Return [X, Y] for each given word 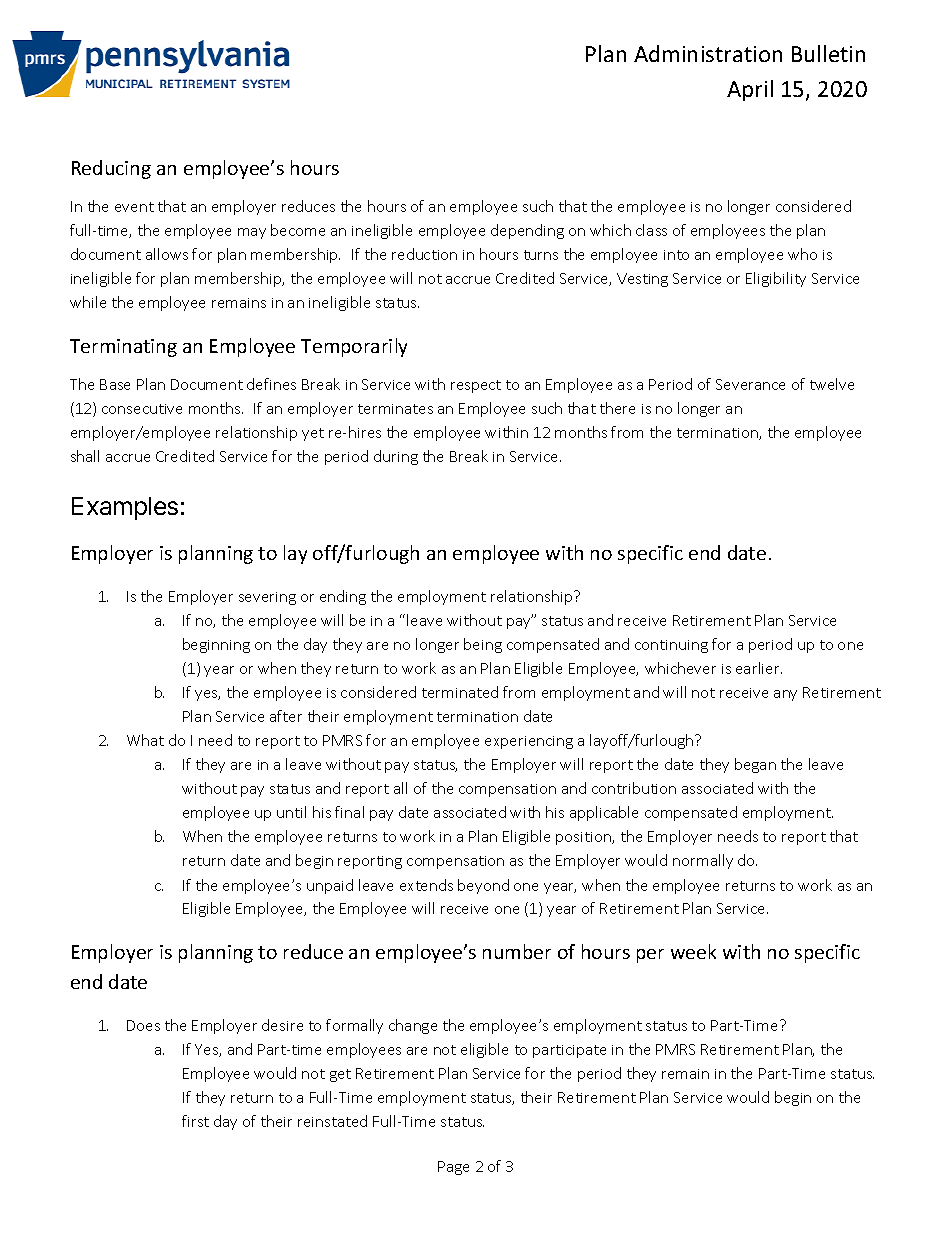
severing [267, 598]
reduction [424, 254]
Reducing [111, 169]
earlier [759, 668]
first [195, 1121]
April [750, 90]
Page [453, 1168]
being [483, 645]
